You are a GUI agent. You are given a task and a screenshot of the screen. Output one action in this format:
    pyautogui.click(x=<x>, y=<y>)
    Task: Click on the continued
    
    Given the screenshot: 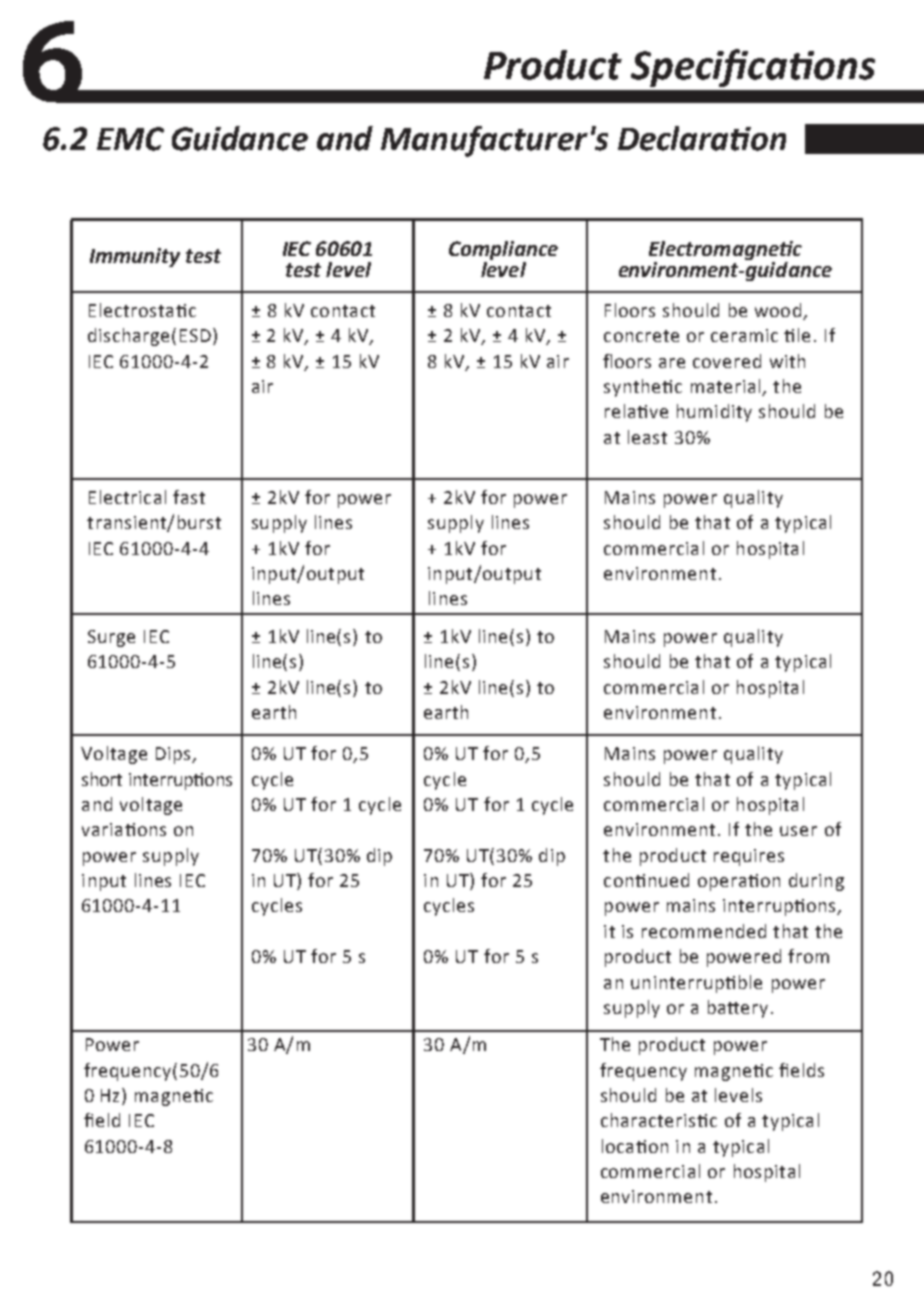 What is the action you would take?
    pyautogui.click(x=646, y=880)
